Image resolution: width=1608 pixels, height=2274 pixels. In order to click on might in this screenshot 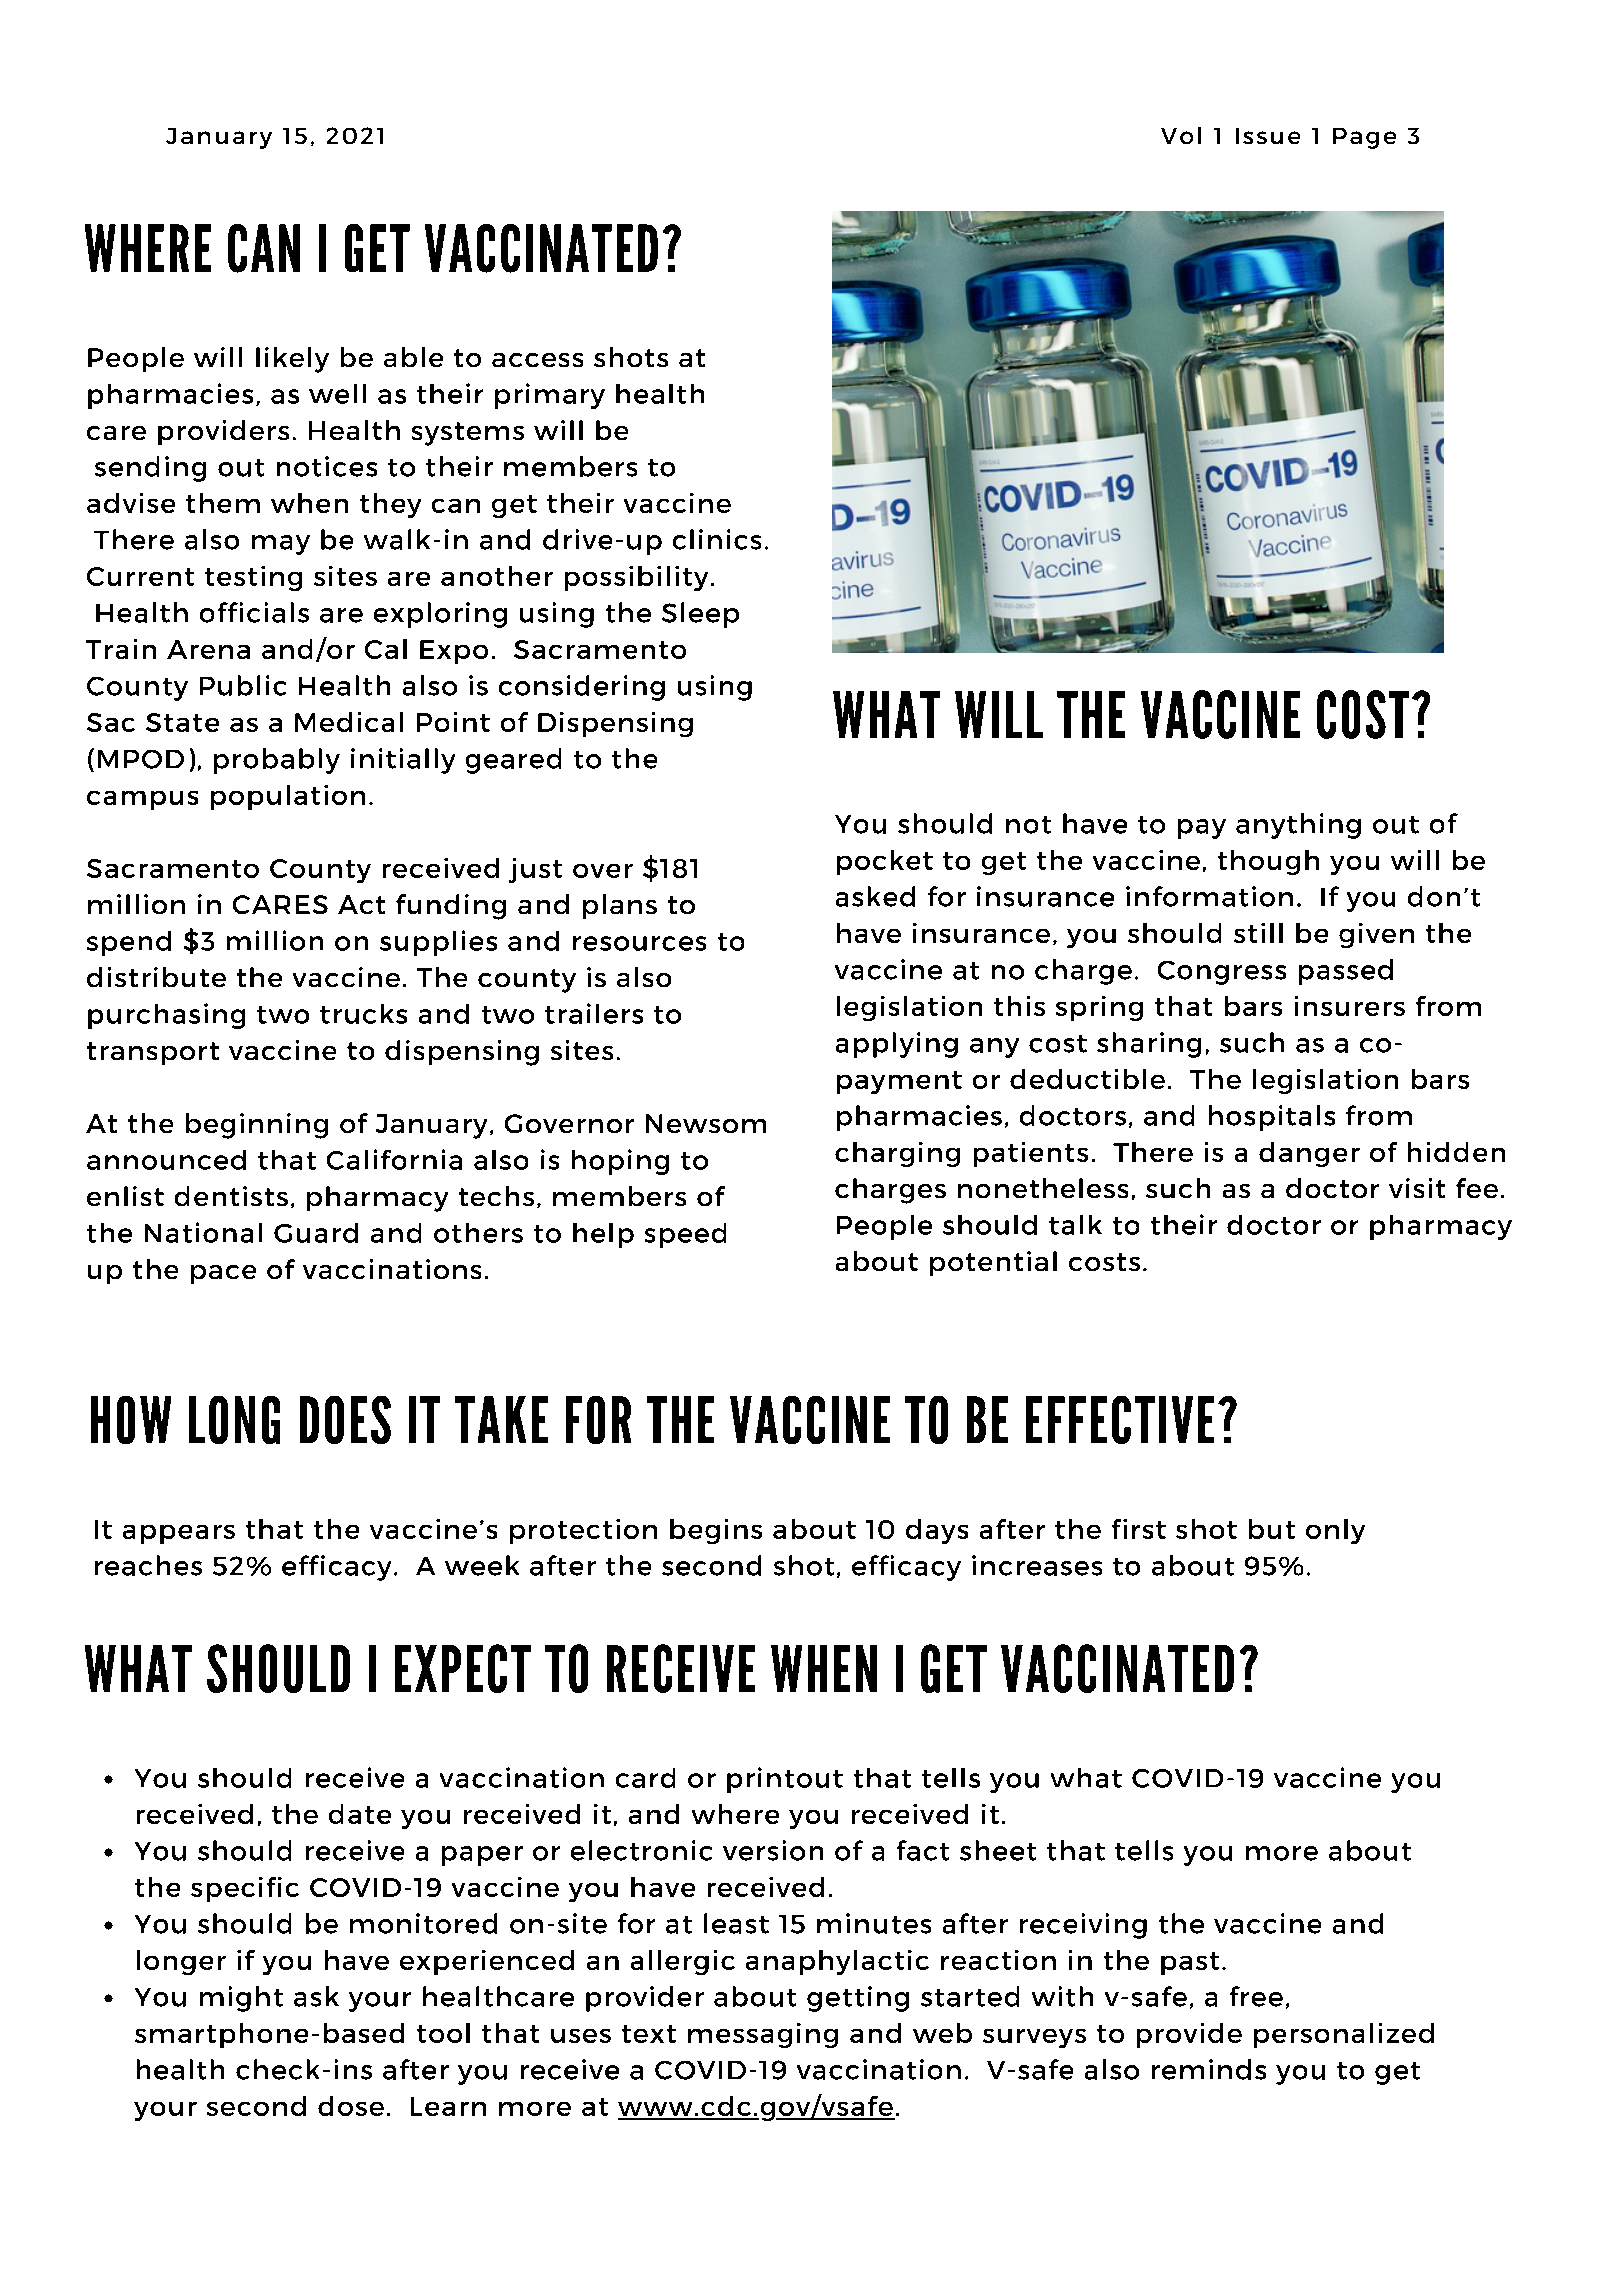, I will do `click(241, 1999)`.
